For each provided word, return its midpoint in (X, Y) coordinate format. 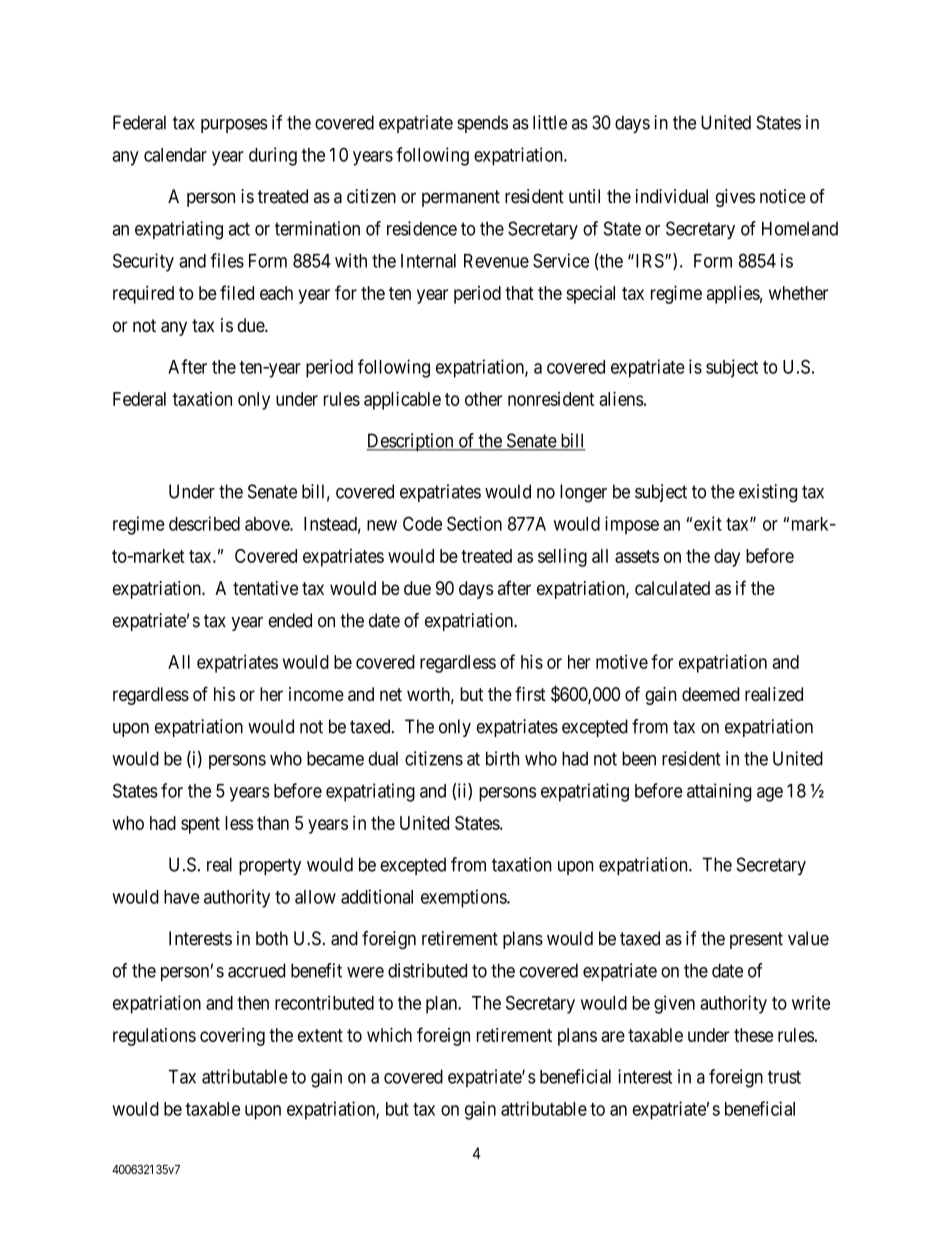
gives (735, 198)
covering (232, 1037)
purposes (234, 126)
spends (482, 124)
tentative (265, 588)
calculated (672, 588)
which (389, 1035)
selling (562, 558)
